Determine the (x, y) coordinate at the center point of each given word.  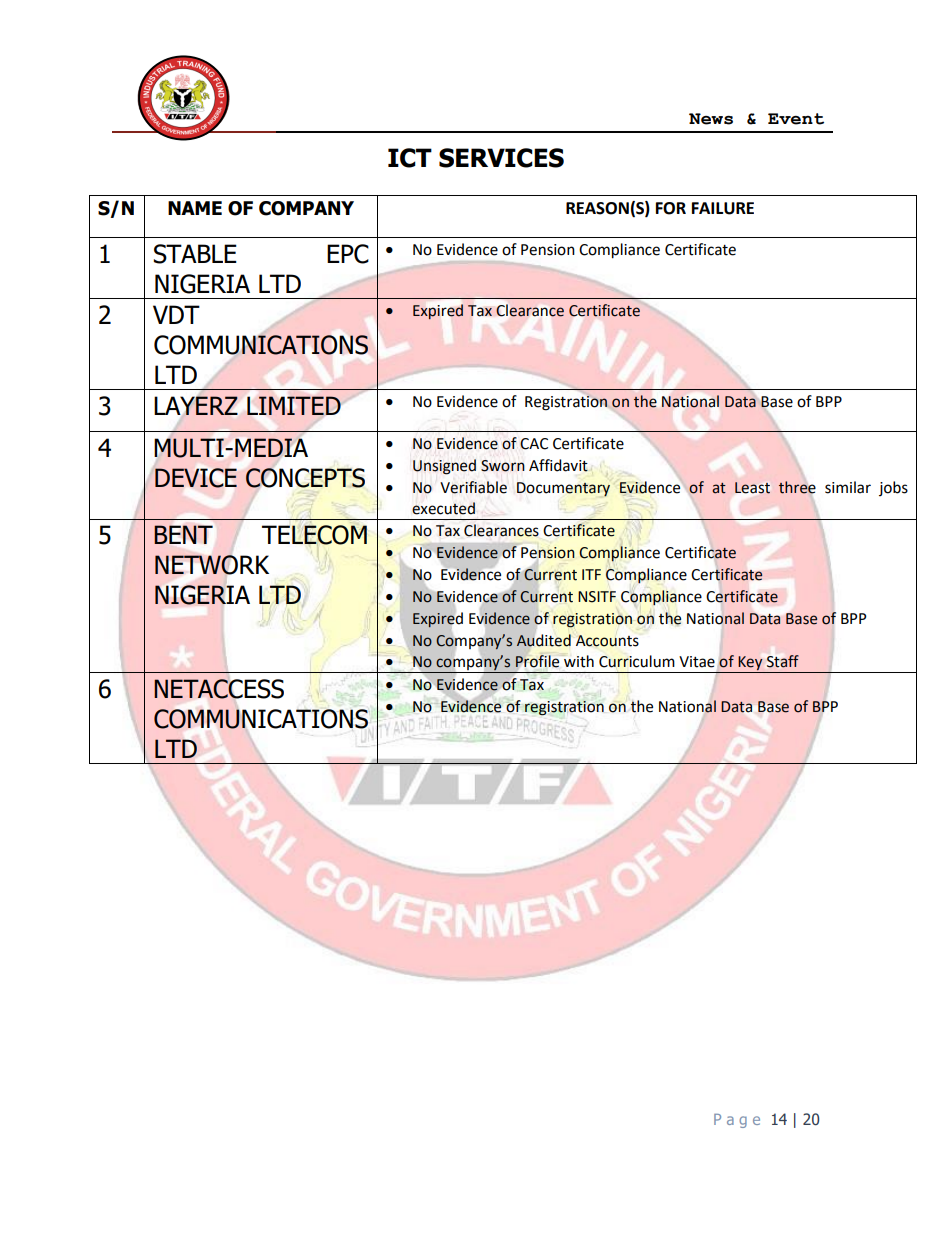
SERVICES (501, 158)
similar (848, 487)
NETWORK (212, 565)
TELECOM (314, 535)
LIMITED (294, 405)
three (797, 487)
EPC (348, 254)
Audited (543, 640)
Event (796, 119)
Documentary (563, 489)
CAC (534, 444)
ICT (410, 158)
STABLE (195, 254)
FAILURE (723, 208)
